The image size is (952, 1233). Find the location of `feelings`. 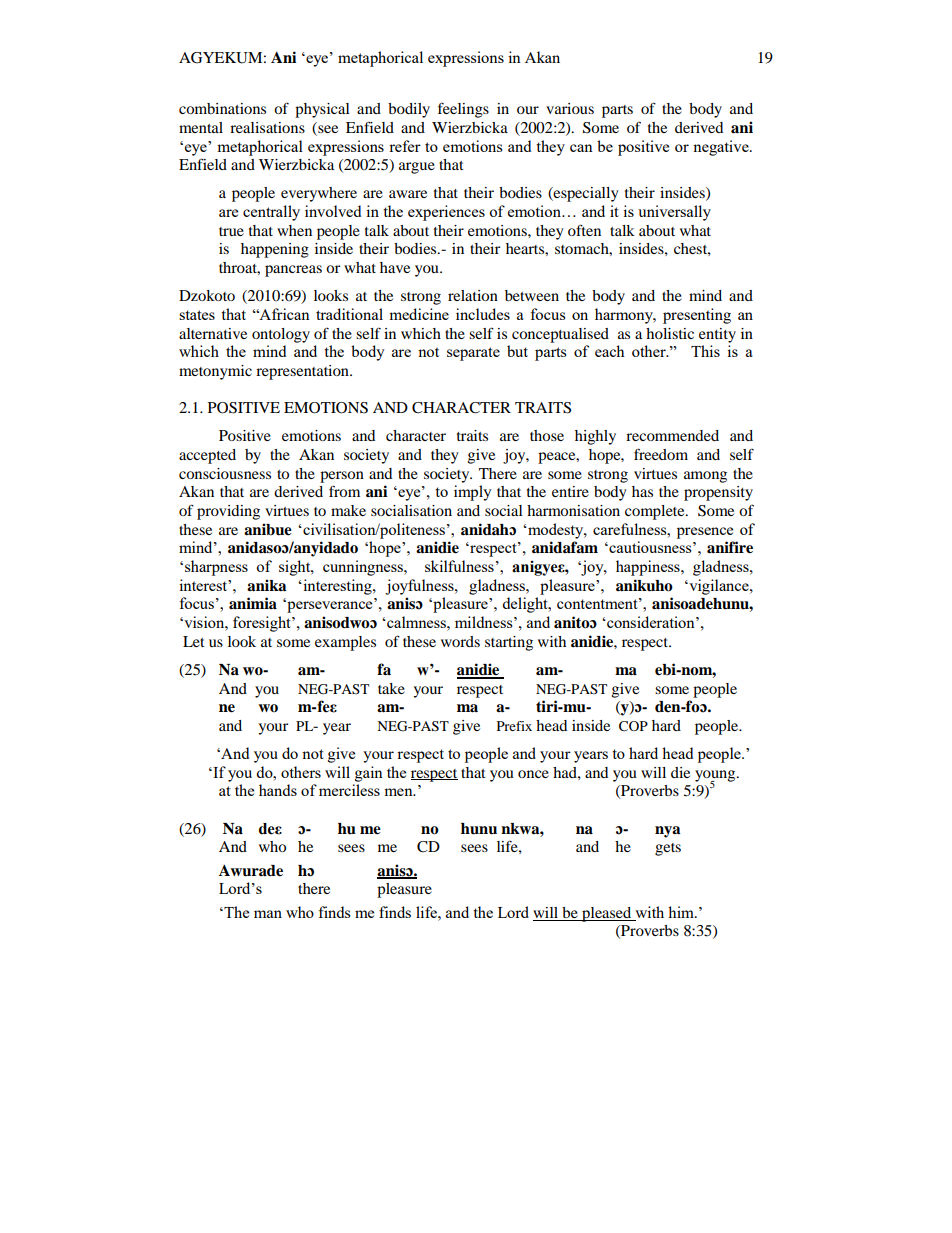

feelings is located at coordinates (463, 110).
